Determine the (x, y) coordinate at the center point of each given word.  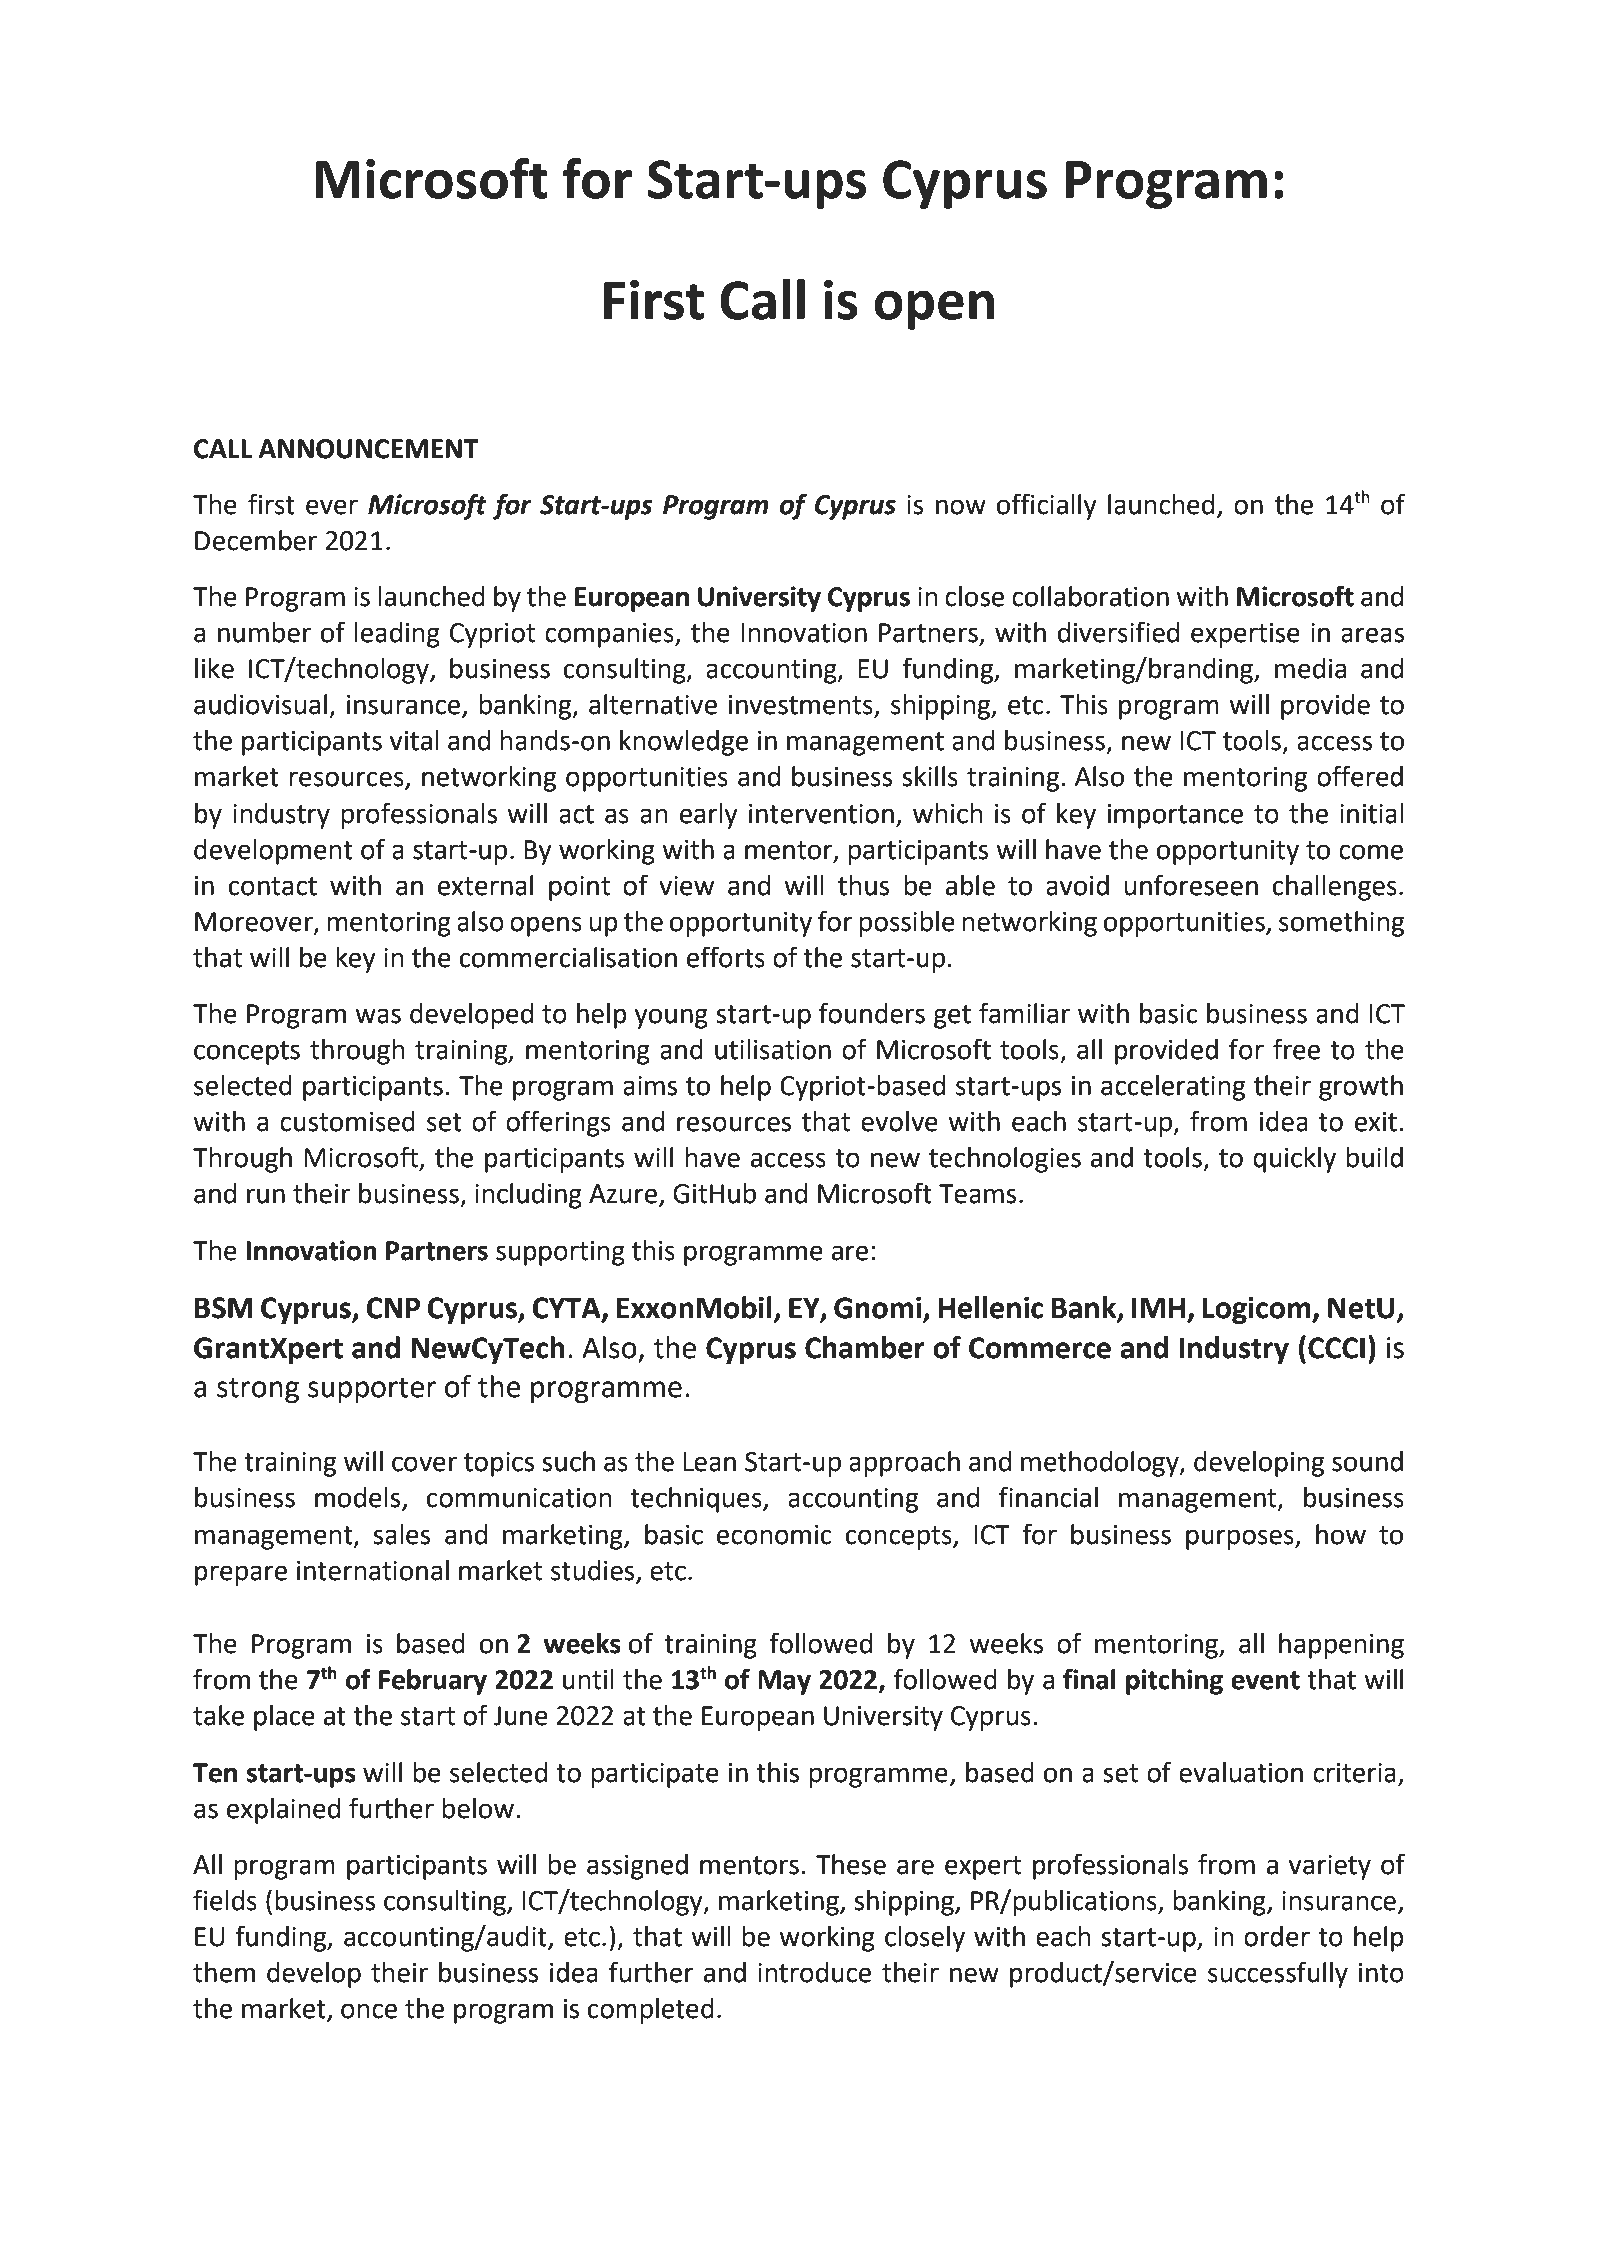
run (266, 1196)
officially (1047, 506)
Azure (623, 1194)
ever (332, 507)
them (224, 1972)
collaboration (1090, 596)
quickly (1294, 1160)
